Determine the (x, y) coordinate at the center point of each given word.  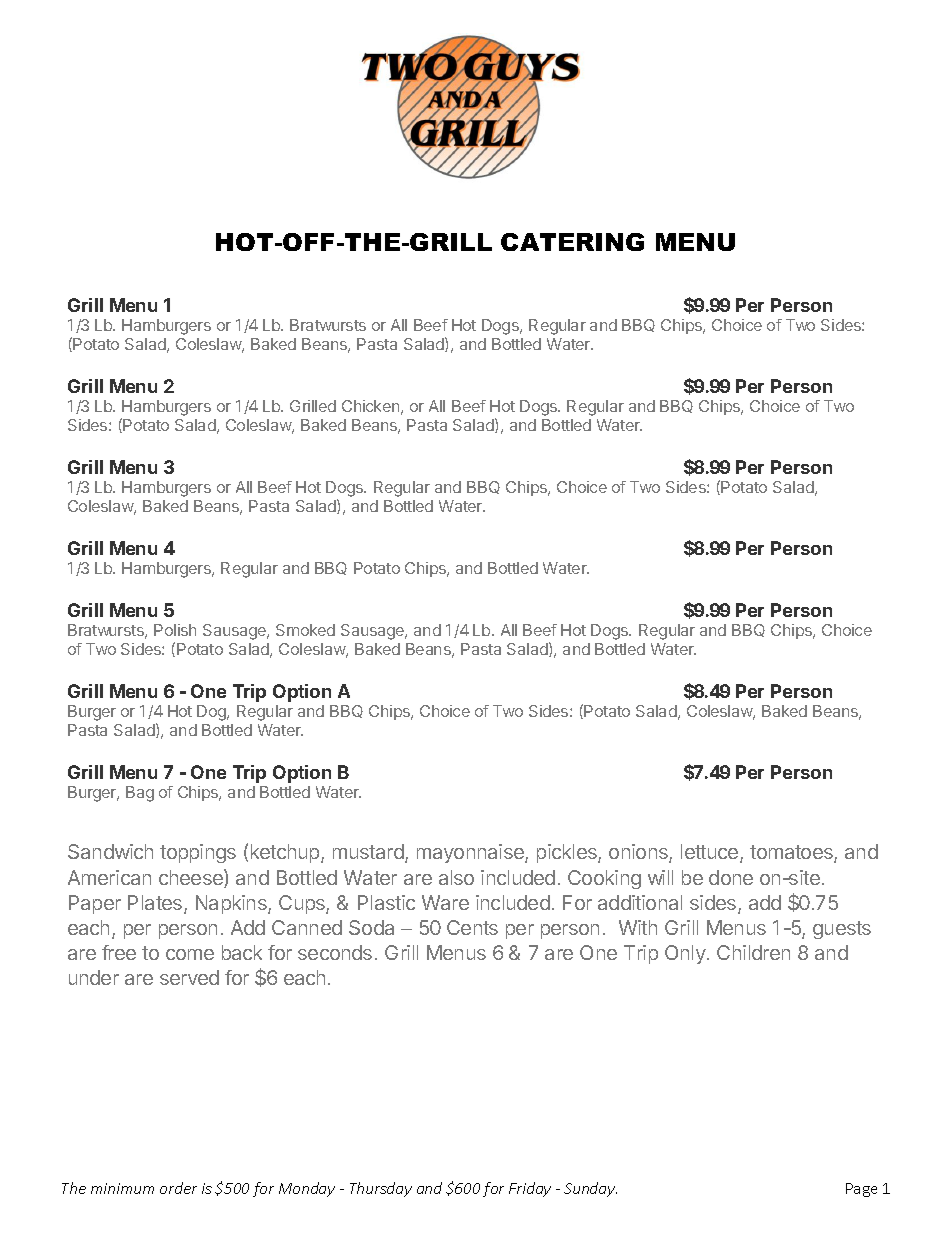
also (456, 877)
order (178, 1188)
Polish (175, 630)
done (731, 877)
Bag (140, 794)
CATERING (572, 242)
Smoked (305, 630)
